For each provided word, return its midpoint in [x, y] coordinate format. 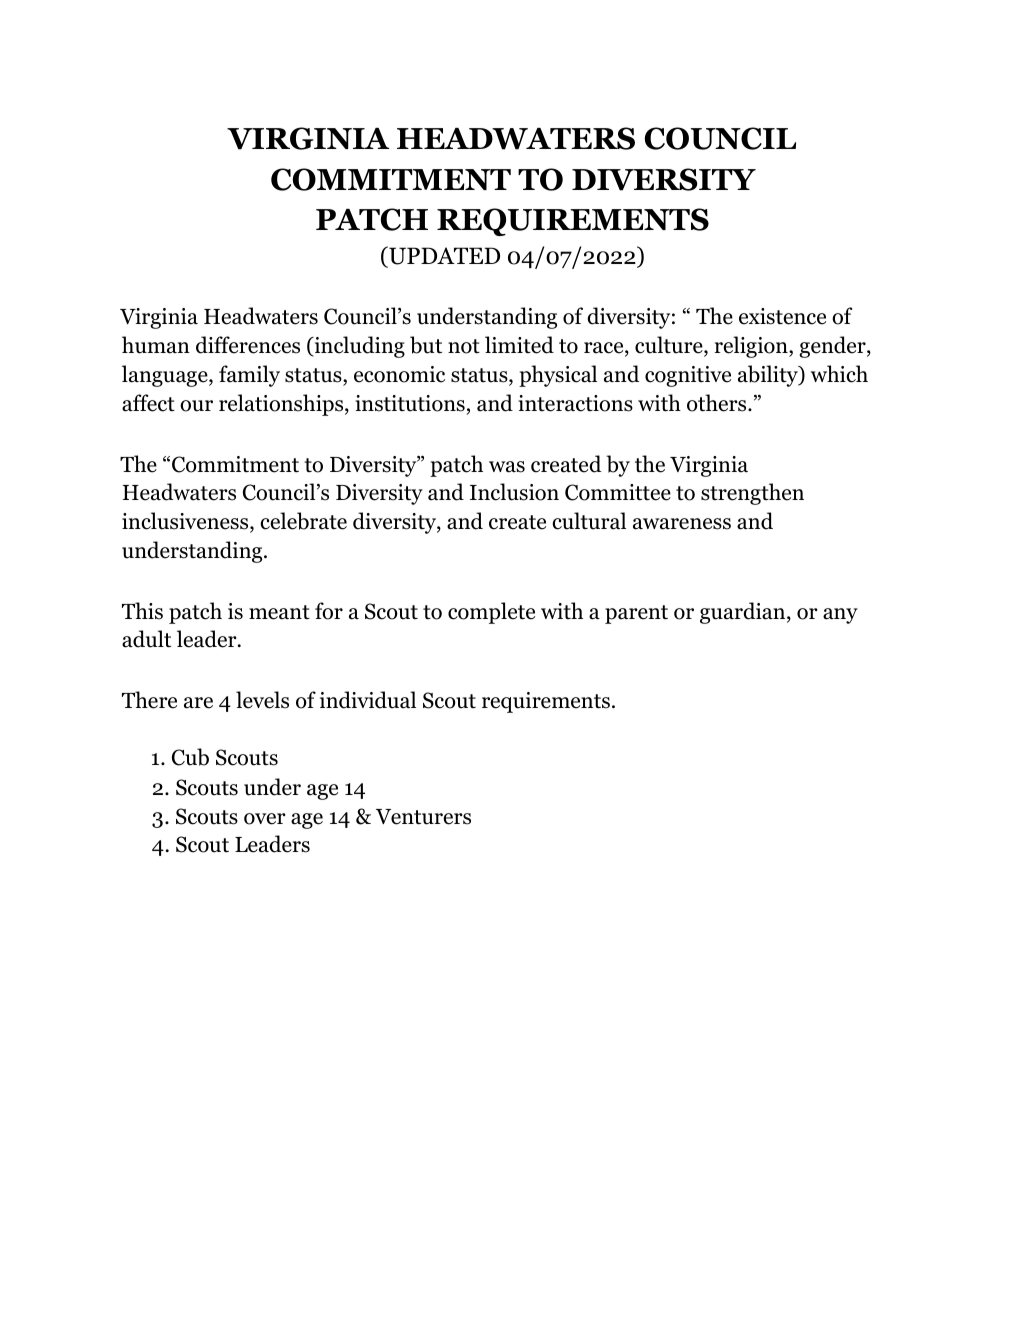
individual [368, 700]
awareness [682, 524]
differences [248, 345]
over [265, 819]
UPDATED [443, 256]
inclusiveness [186, 522]
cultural [589, 521]
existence [782, 316]
